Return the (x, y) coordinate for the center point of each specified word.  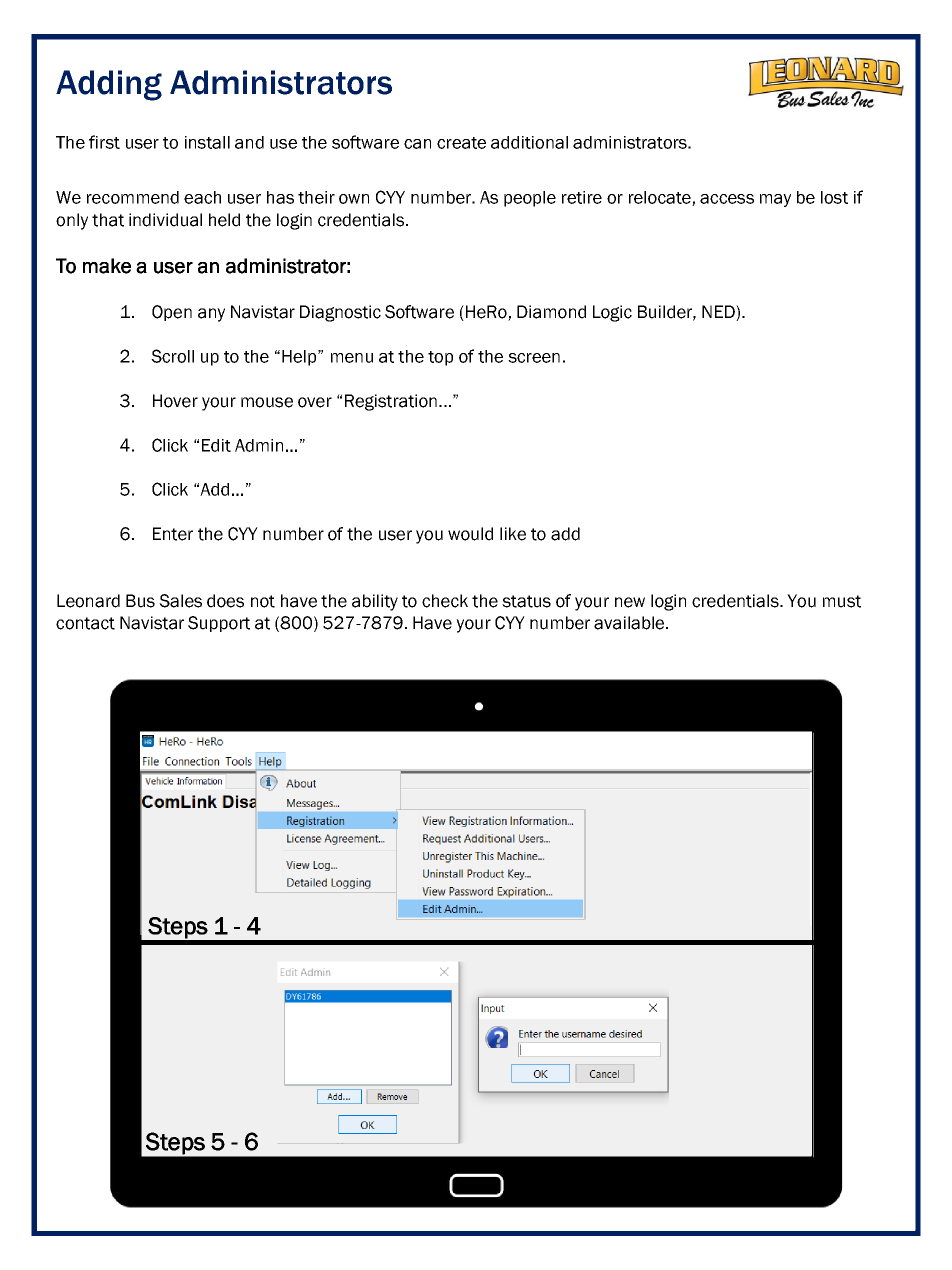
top (440, 358)
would (470, 534)
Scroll (172, 356)
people (530, 199)
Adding (109, 85)
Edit (216, 445)
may (775, 200)
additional (529, 142)
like (513, 534)
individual (165, 220)
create (461, 143)
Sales (180, 601)
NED (719, 311)
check (445, 601)
